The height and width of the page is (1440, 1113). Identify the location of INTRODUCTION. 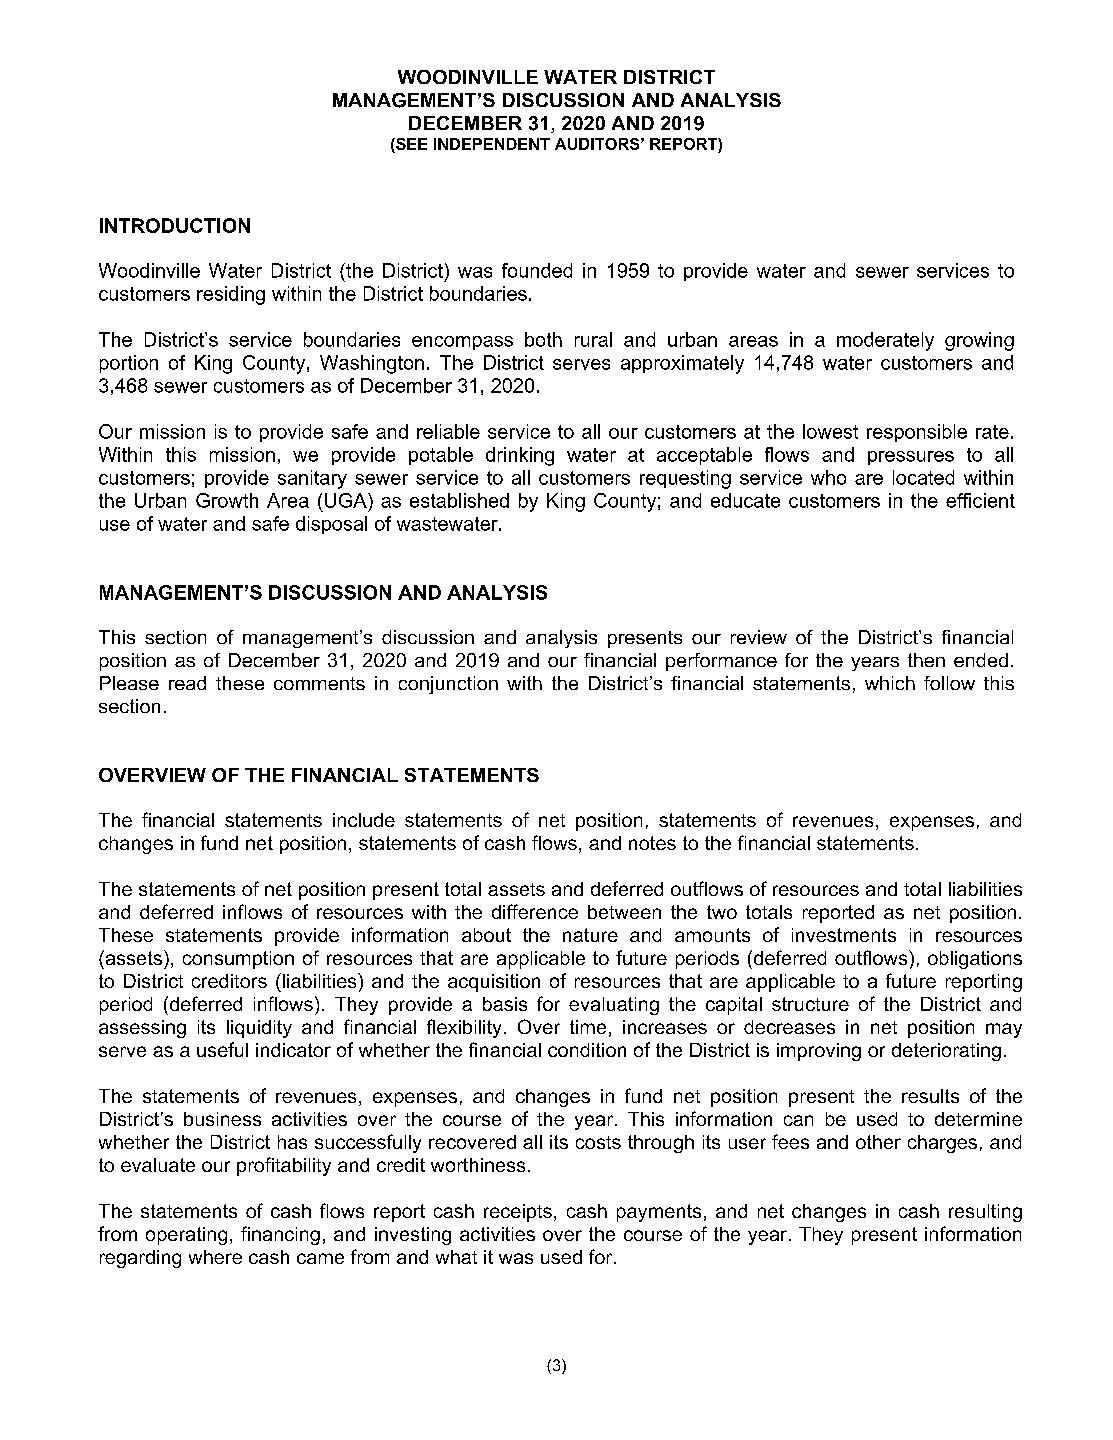
(175, 225).
